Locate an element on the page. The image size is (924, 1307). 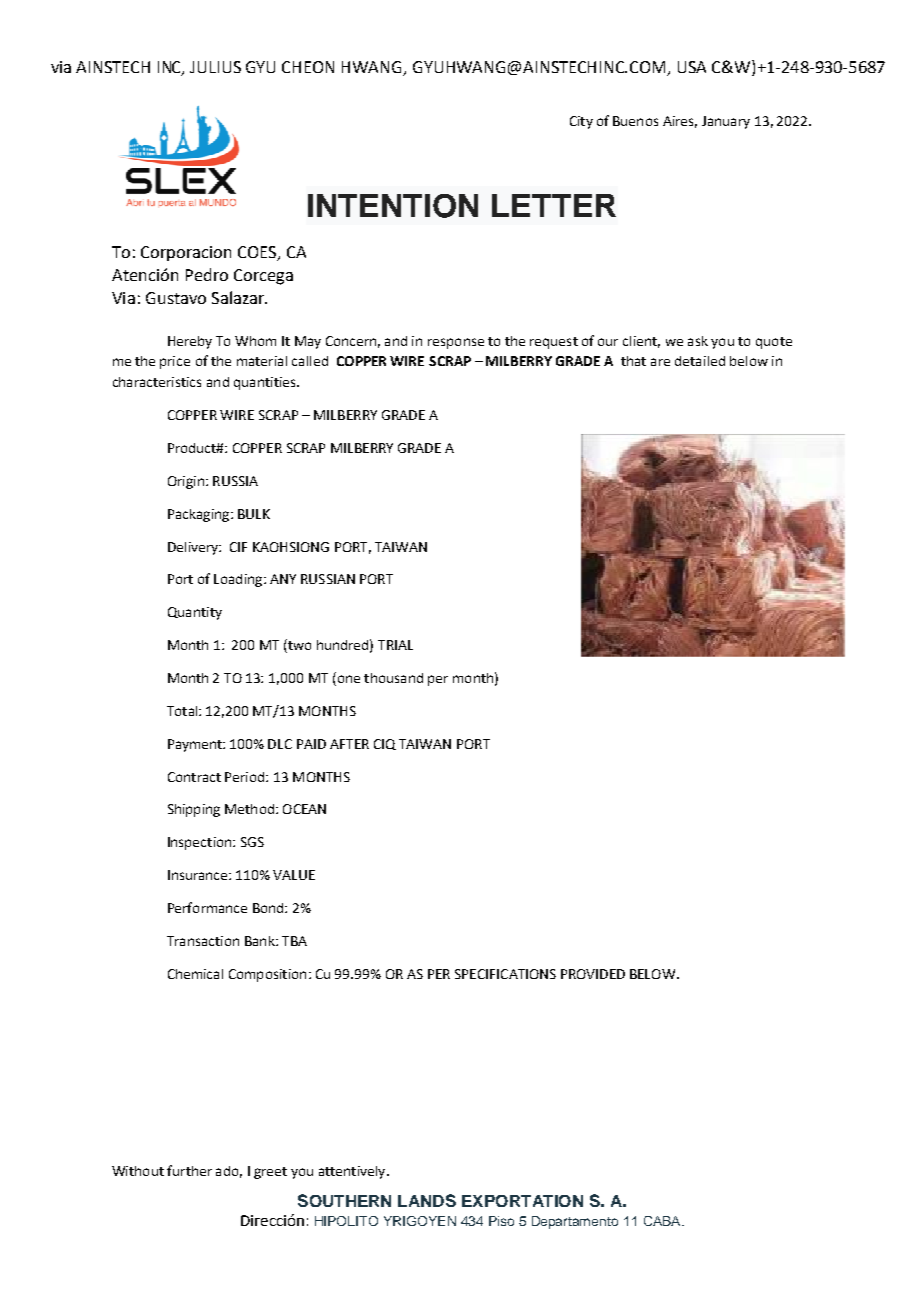
PROVIDED is located at coordinates (593, 974).
